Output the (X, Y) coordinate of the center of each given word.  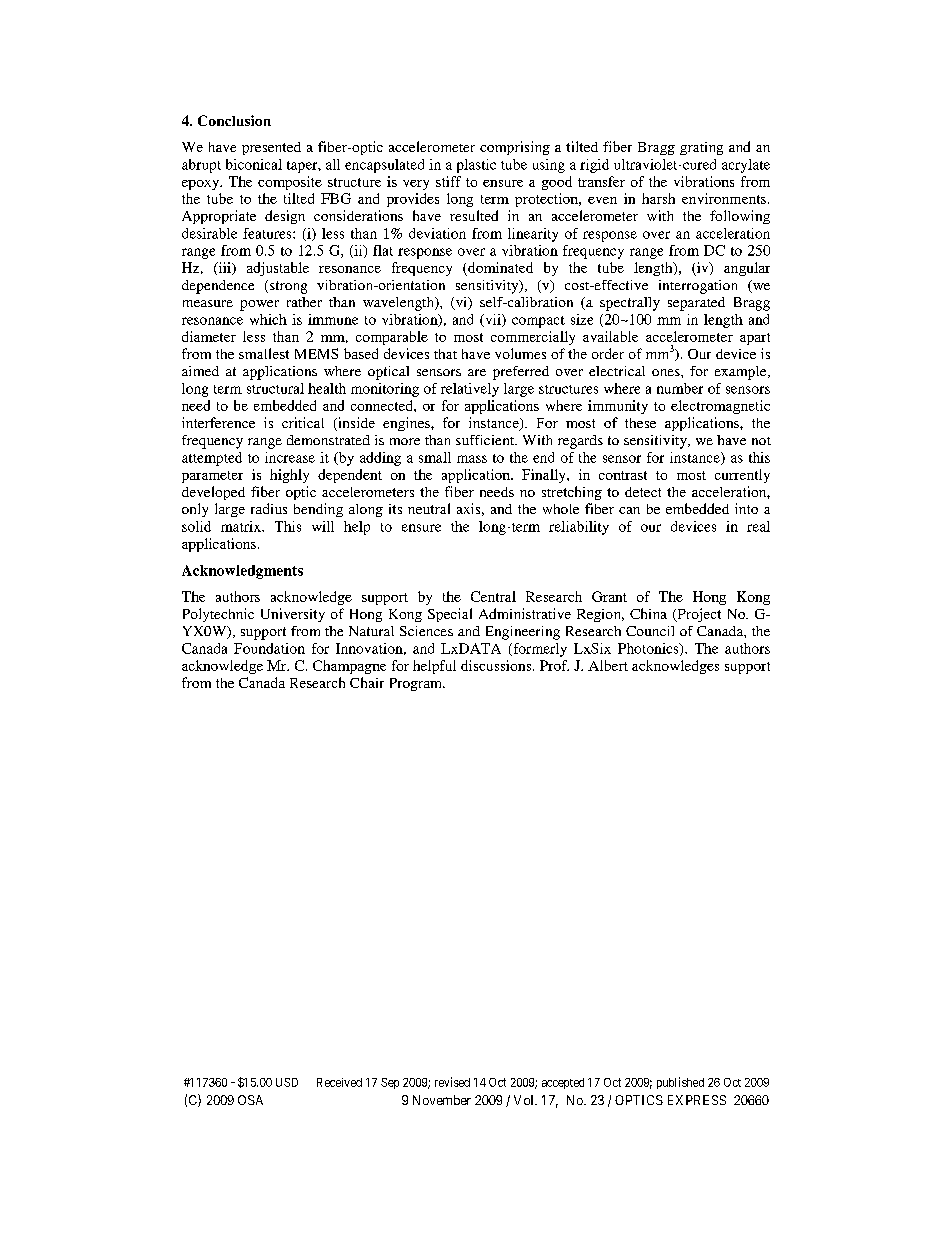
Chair (367, 682)
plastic (476, 166)
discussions (497, 665)
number (680, 388)
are (477, 372)
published (680, 1083)
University (293, 615)
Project (698, 615)
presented (271, 148)
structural (275, 388)
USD (287, 1082)
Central (493, 596)
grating (701, 148)
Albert (608, 665)
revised (452, 1082)
